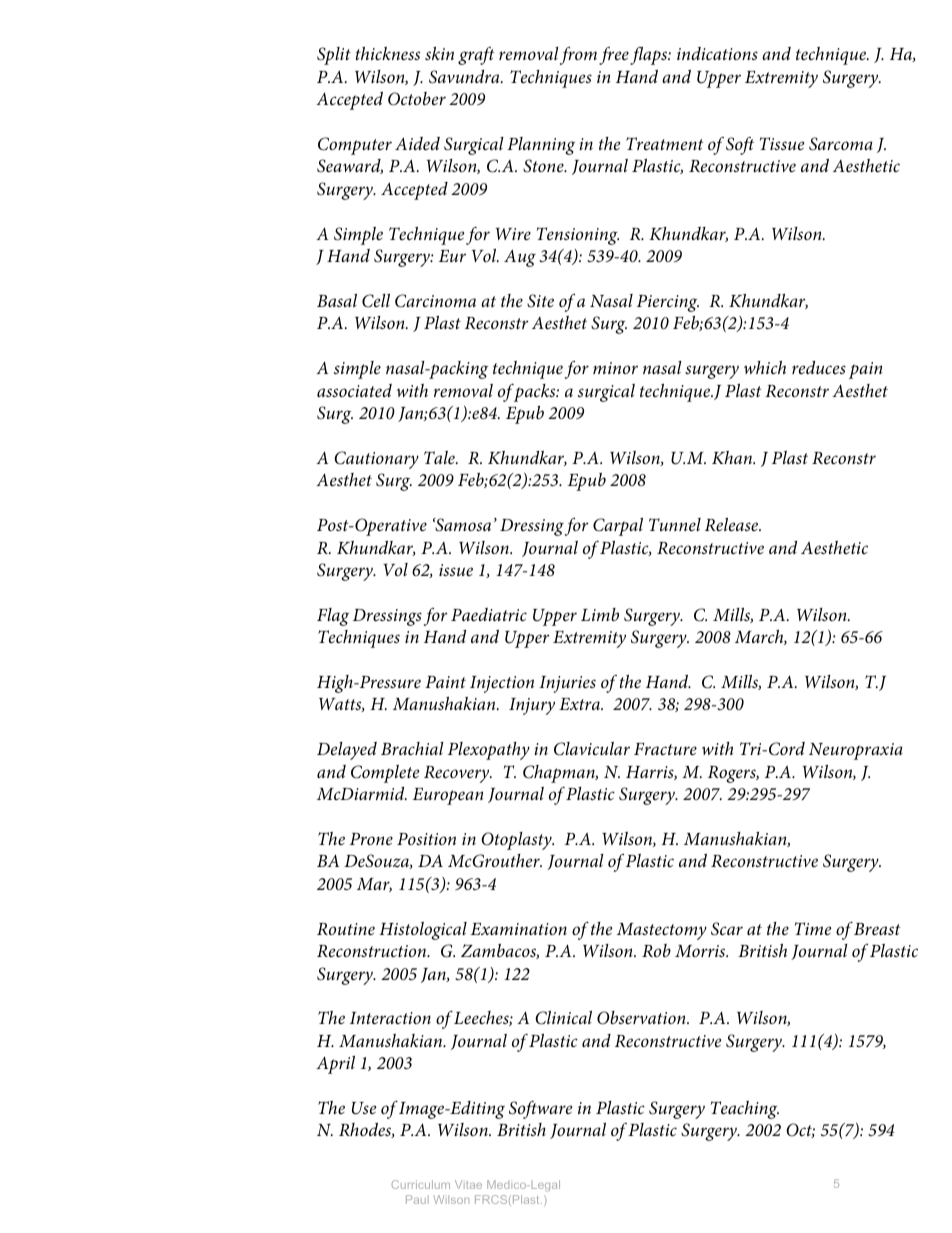 This screenshot has width=952, height=1233. Describe the element at coordinates (468, 1184) in the screenshot. I see `Vitae` at that location.
